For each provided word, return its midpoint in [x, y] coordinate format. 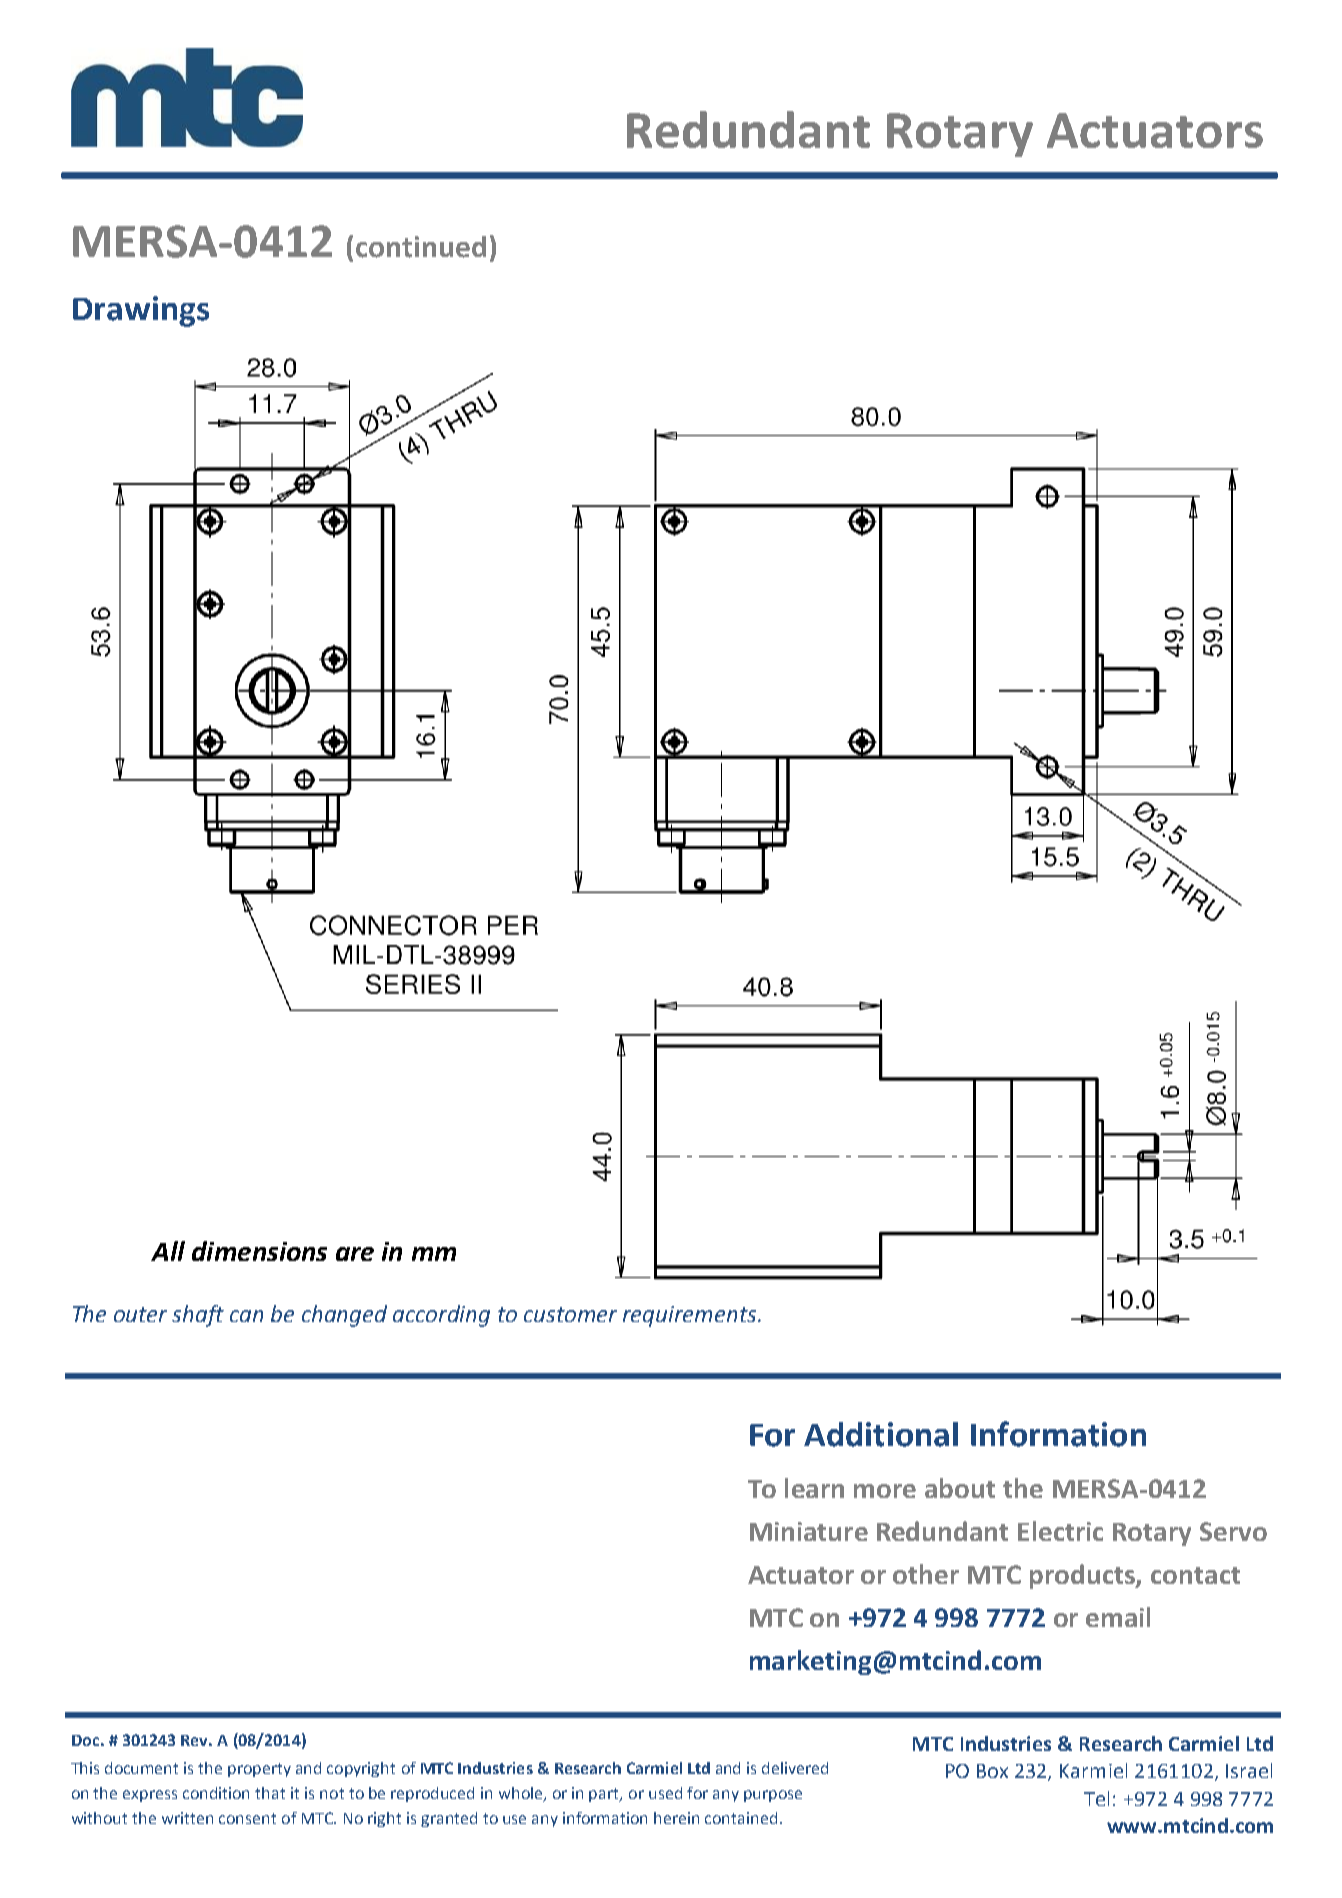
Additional [881, 1434]
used [665, 1793]
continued [421, 247]
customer [570, 1314]
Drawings [141, 311]
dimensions [259, 1251]
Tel [1096, 1798]
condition [216, 1793]
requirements [691, 1316]
